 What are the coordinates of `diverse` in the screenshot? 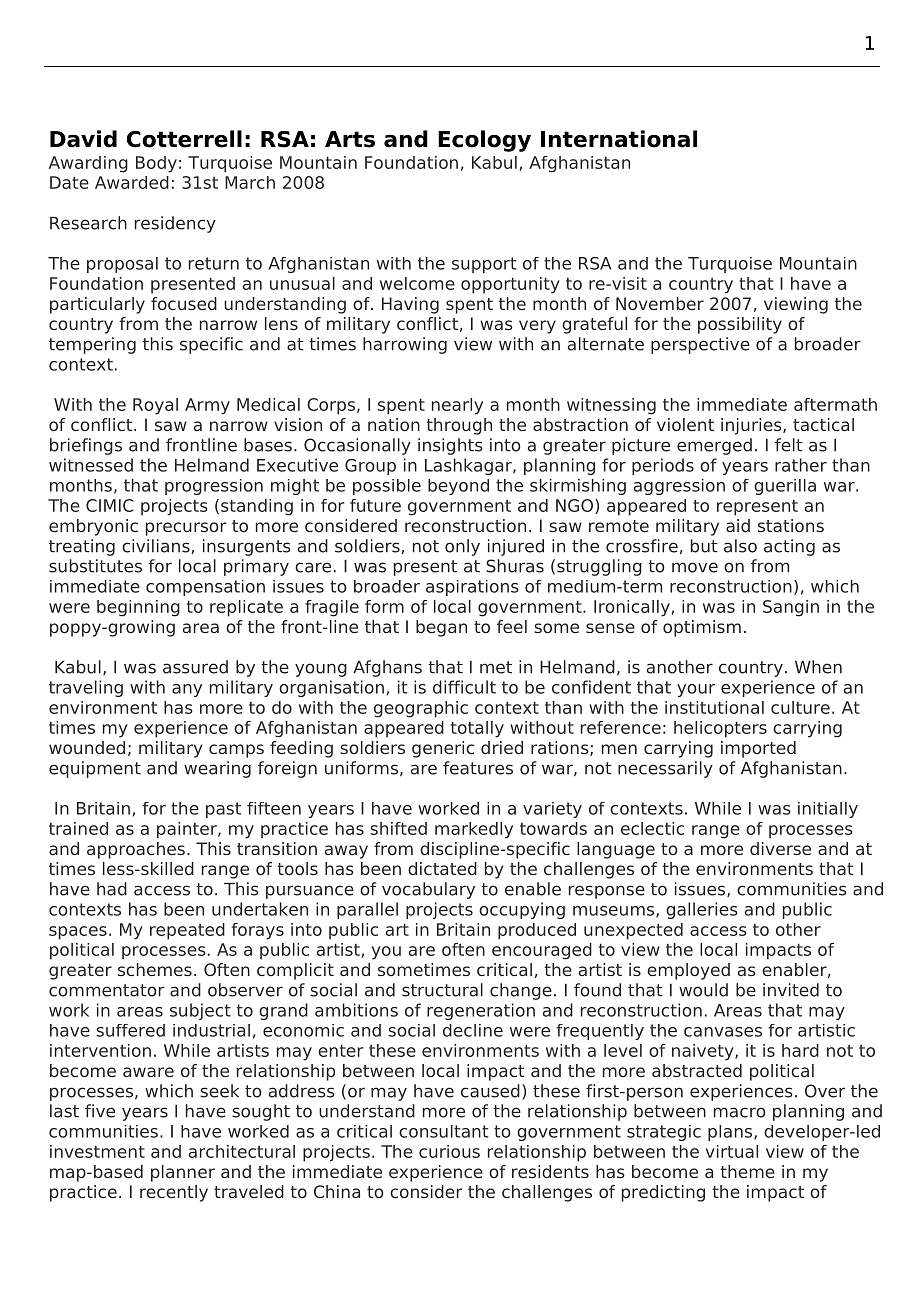 It's located at (780, 848).
